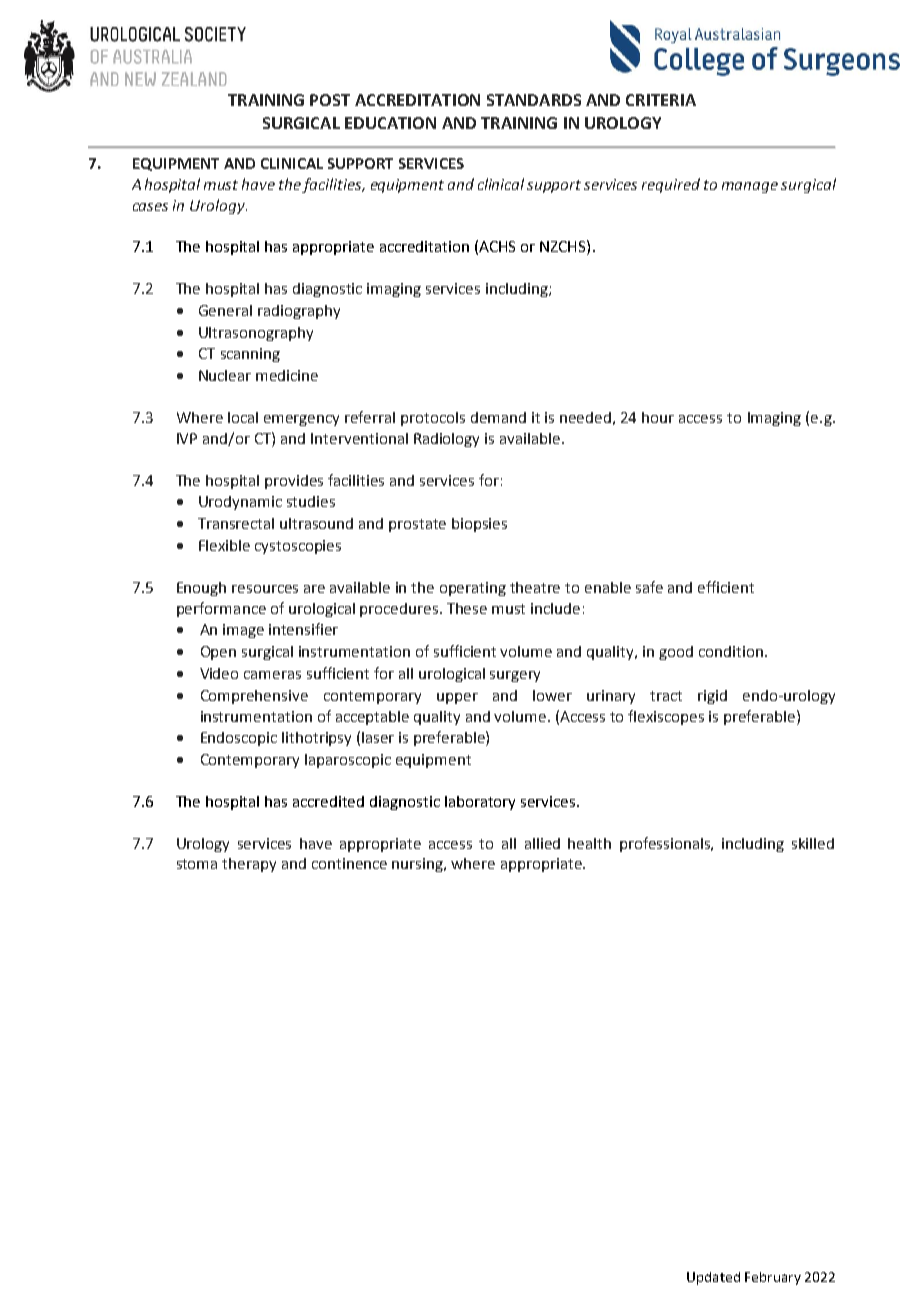 Image resolution: width=924 pixels, height=1308 pixels. What do you see at coordinates (534, 100) in the screenshot?
I see `STANDARDS` at bounding box center [534, 100].
